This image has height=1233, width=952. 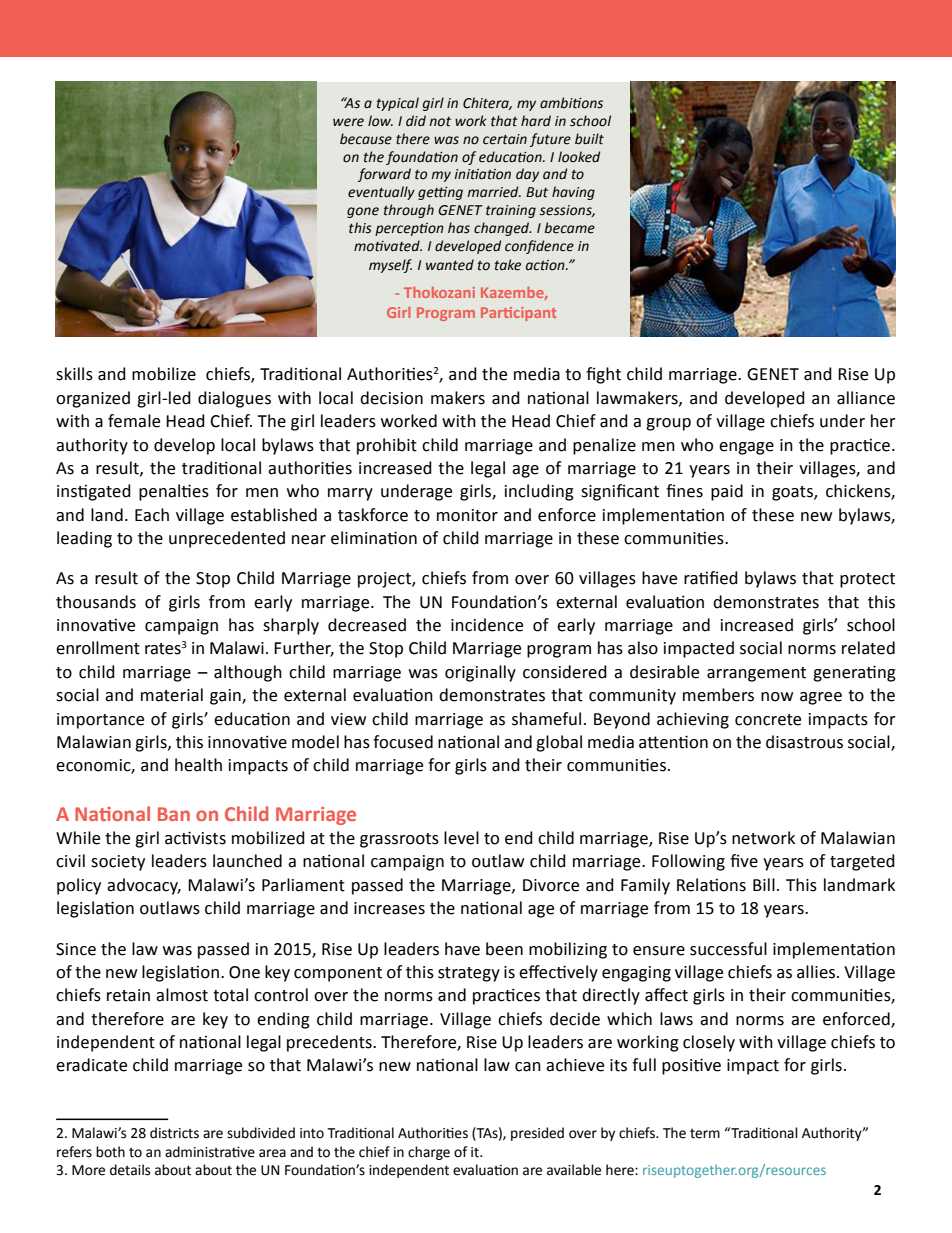 What do you see at coordinates (440, 122) in the image?
I see `not` at bounding box center [440, 122].
